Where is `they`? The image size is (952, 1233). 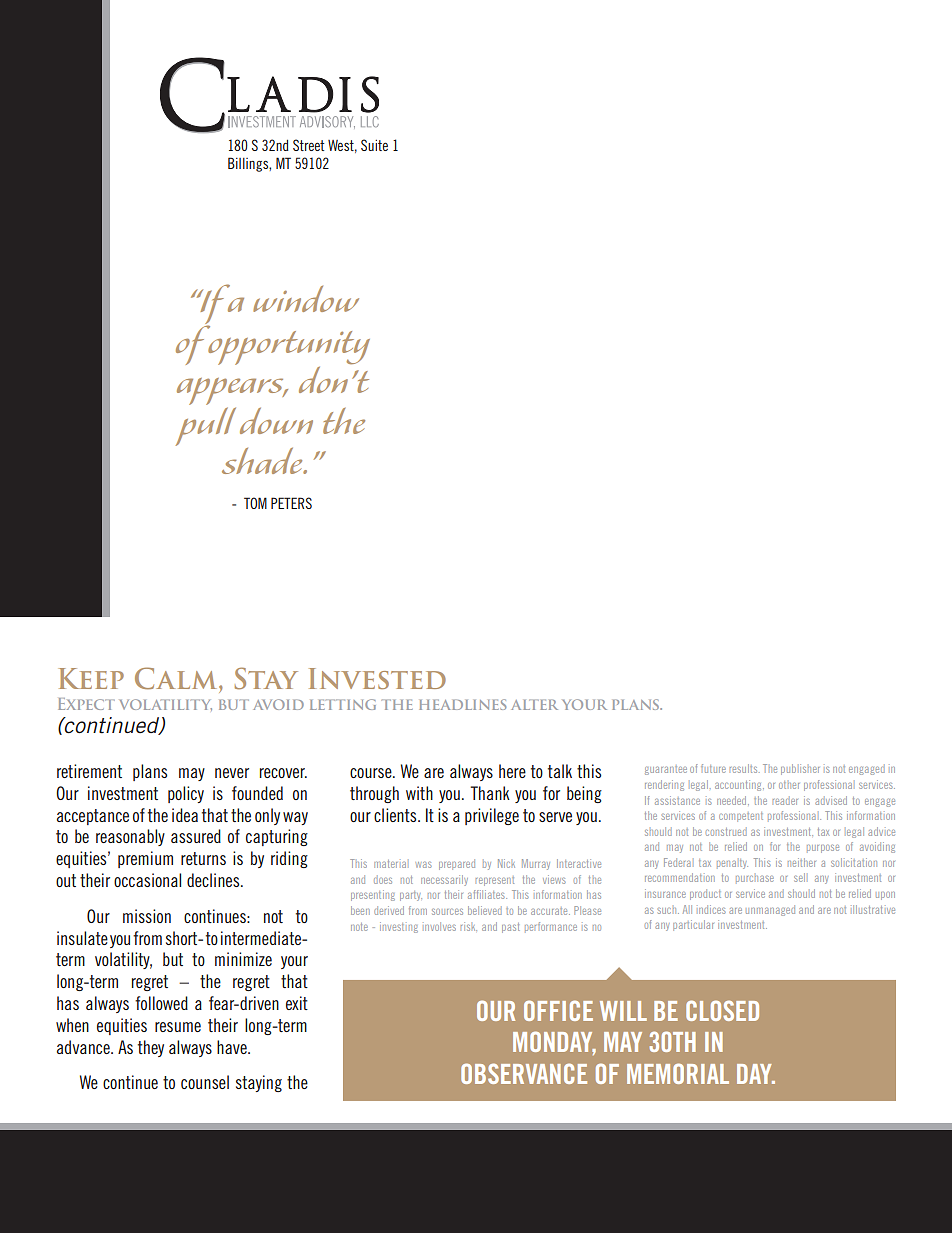
they is located at coordinates (151, 1048).
